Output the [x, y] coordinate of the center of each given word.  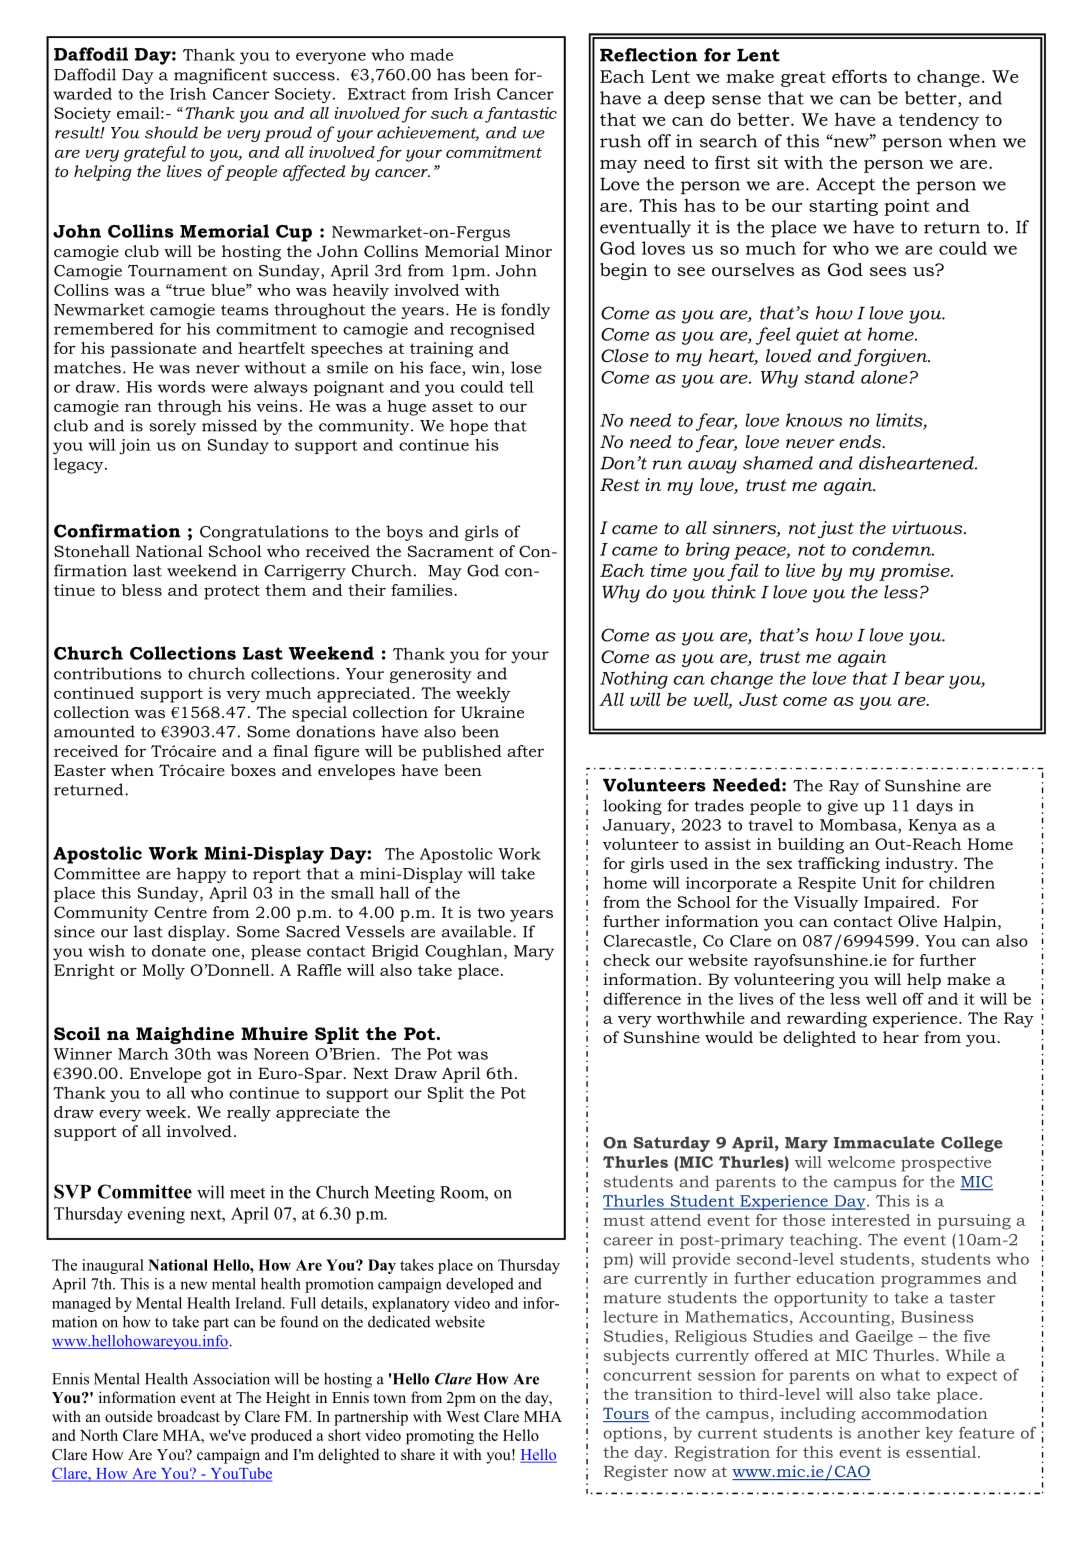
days [934, 807]
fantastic [521, 115]
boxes [253, 770]
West [462, 1416]
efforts [859, 76]
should [171, 132]
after [525, 751]
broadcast [188, 1416]
